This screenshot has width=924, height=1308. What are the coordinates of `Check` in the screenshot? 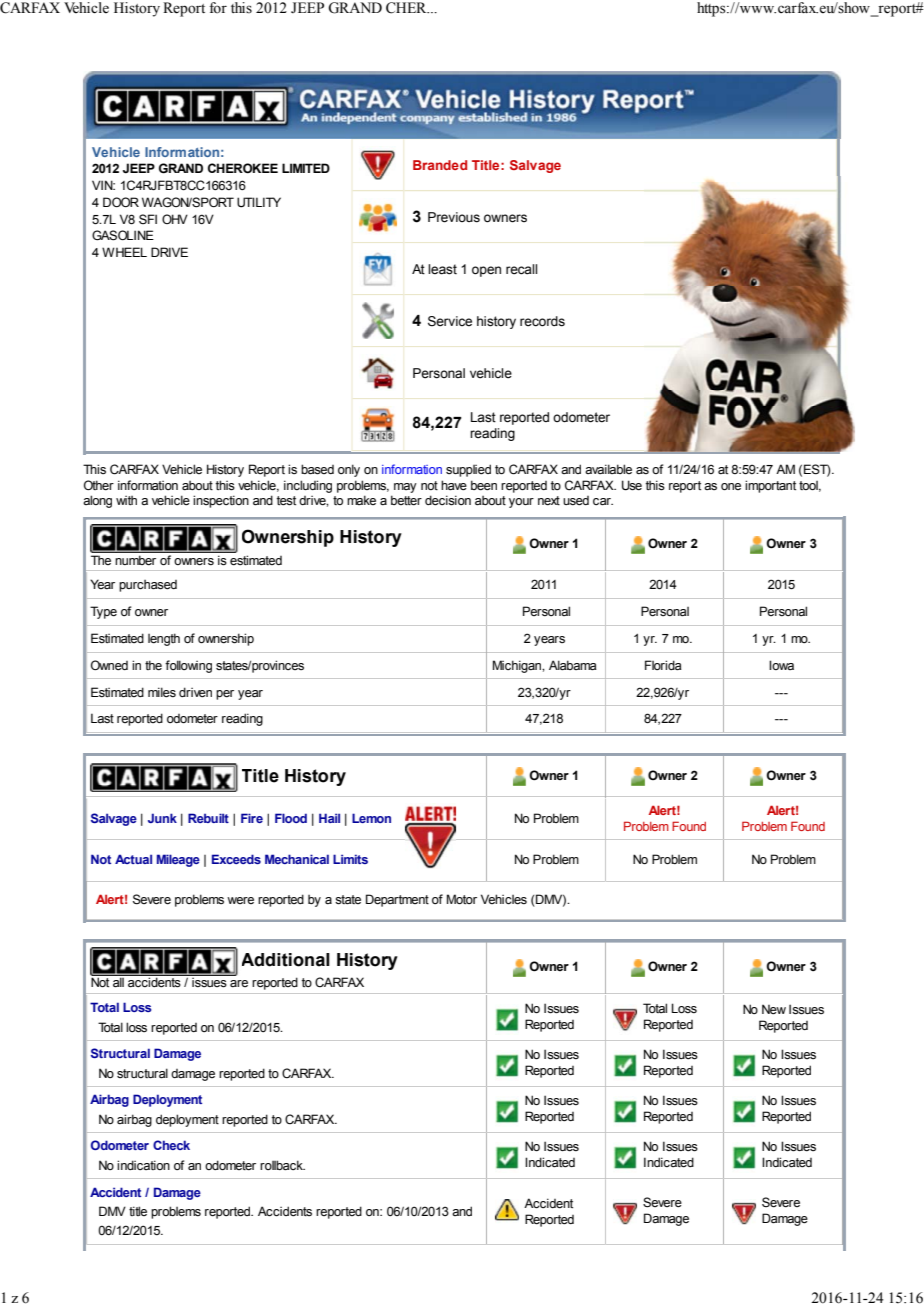 It's located at (171, 1145).
